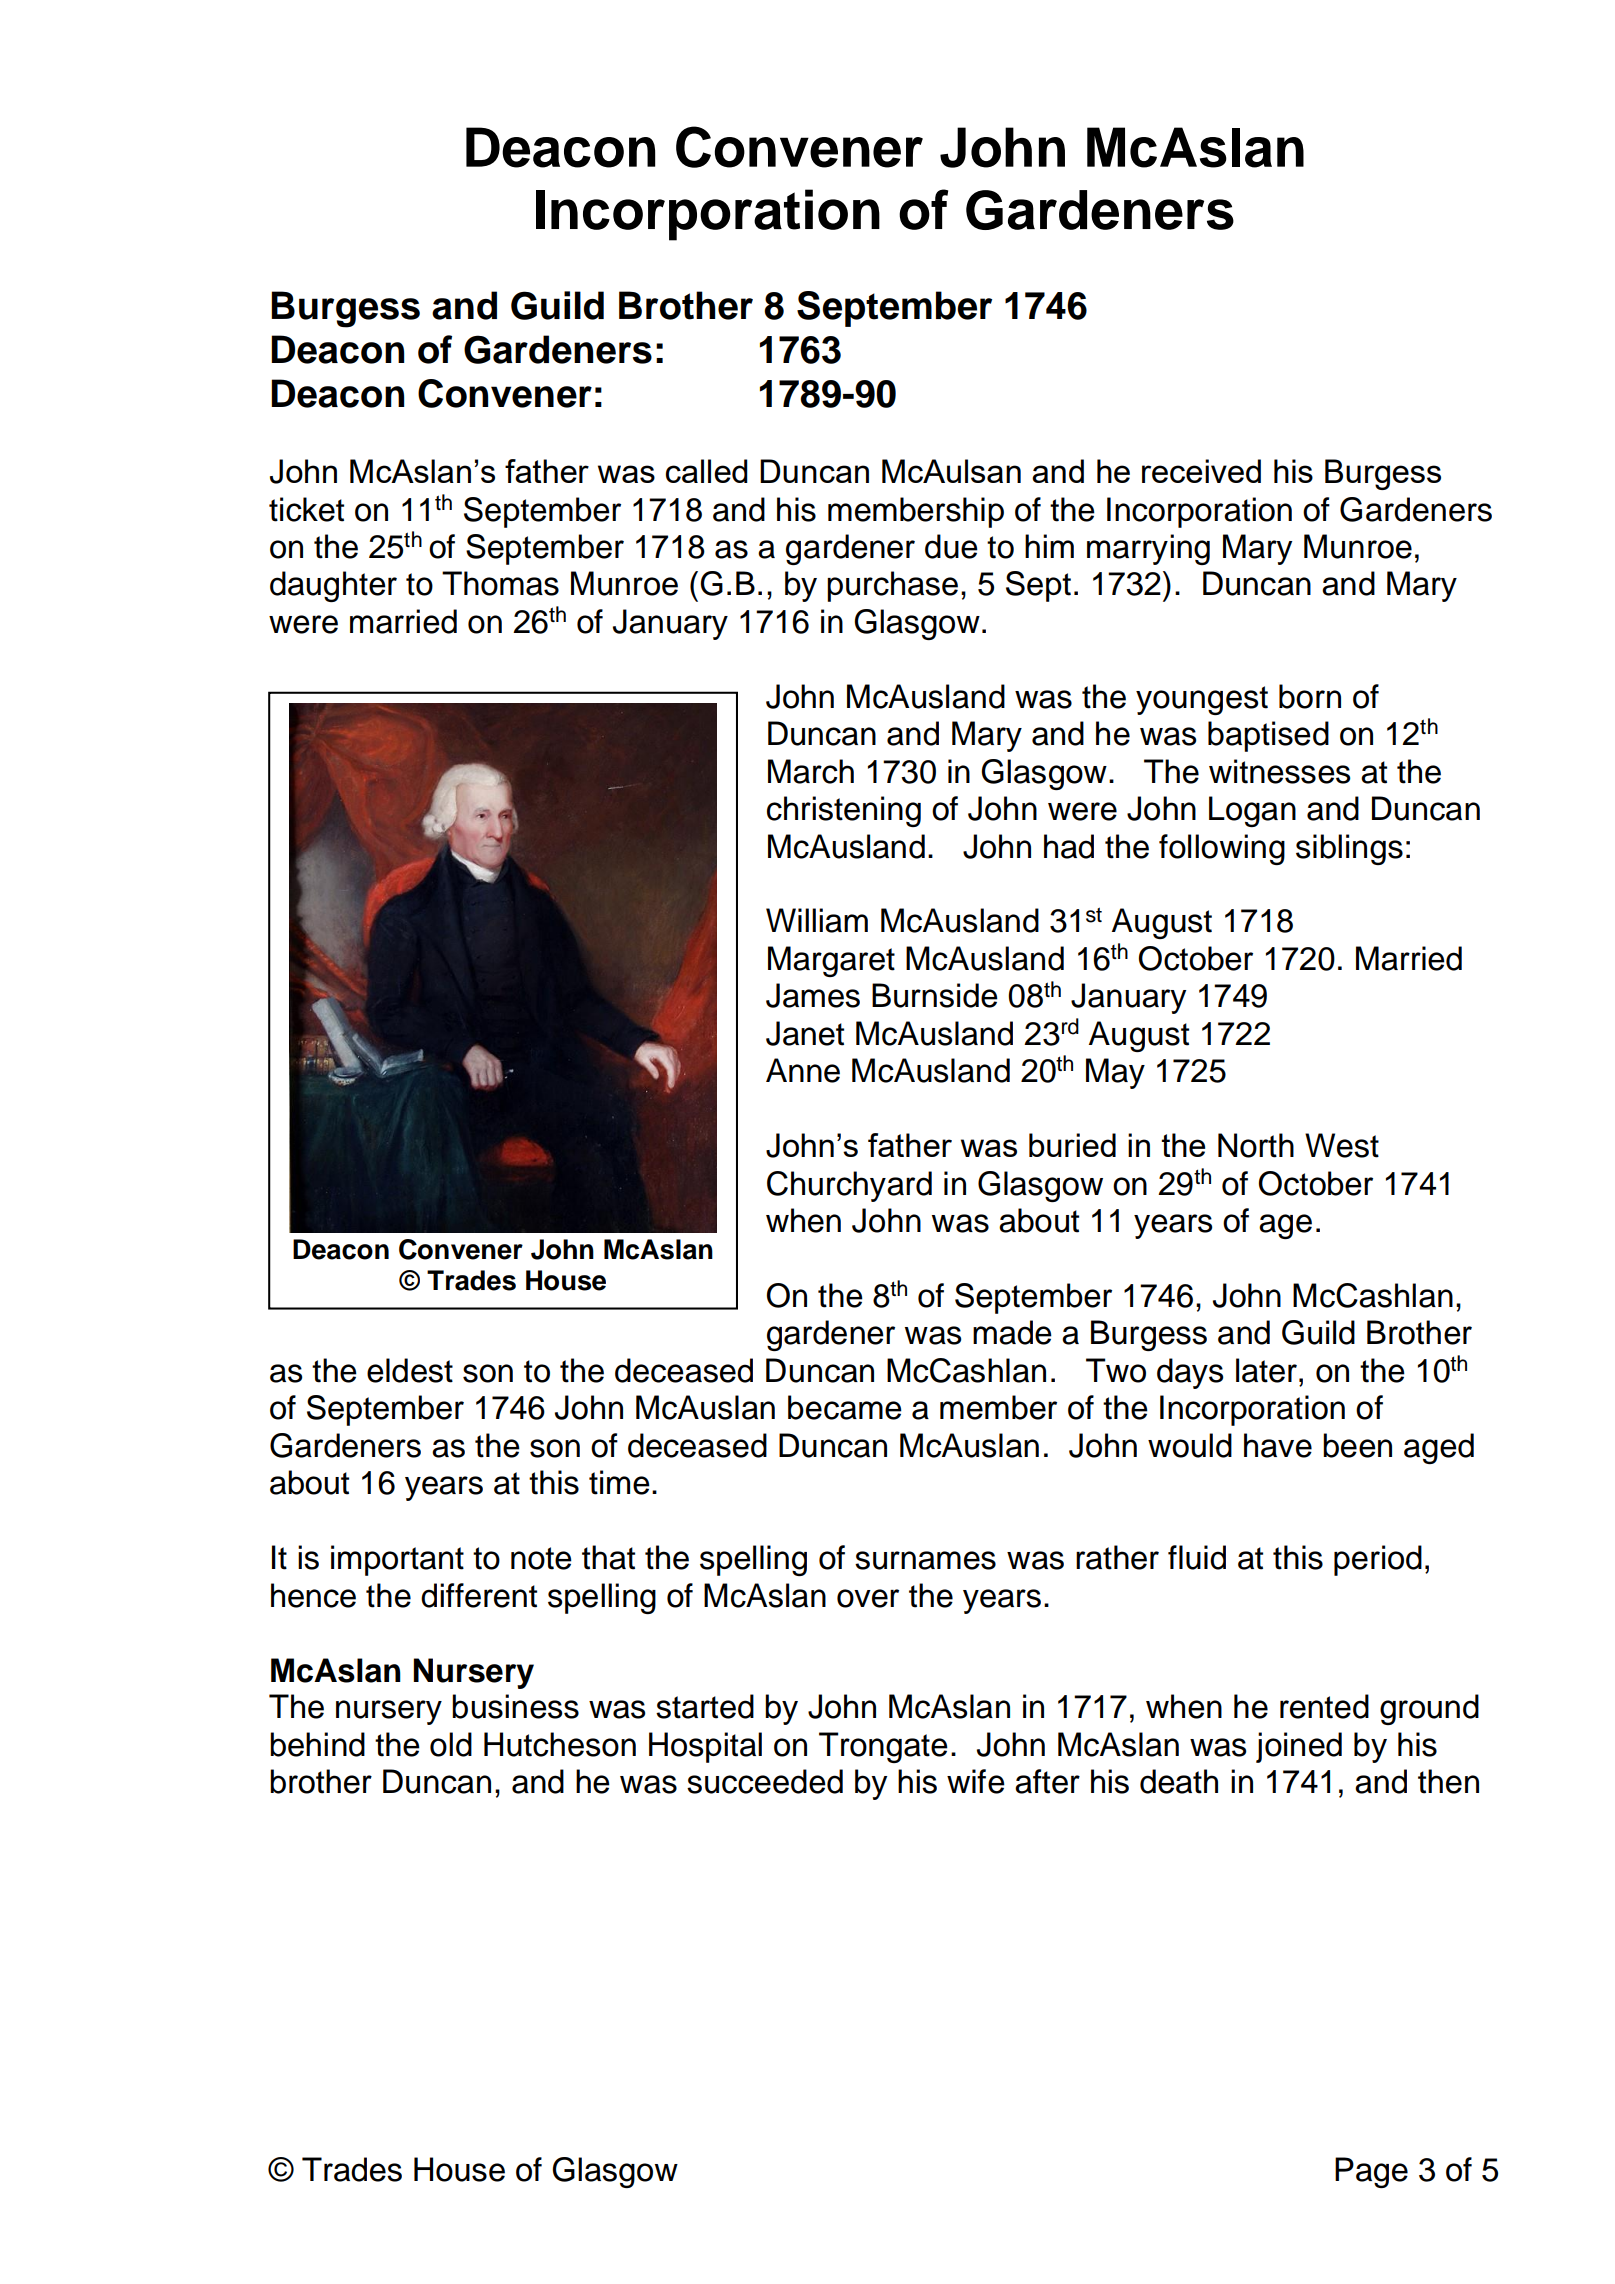  Describe the element at coordinates (817, 920) in the image. I see `William` at that location.
